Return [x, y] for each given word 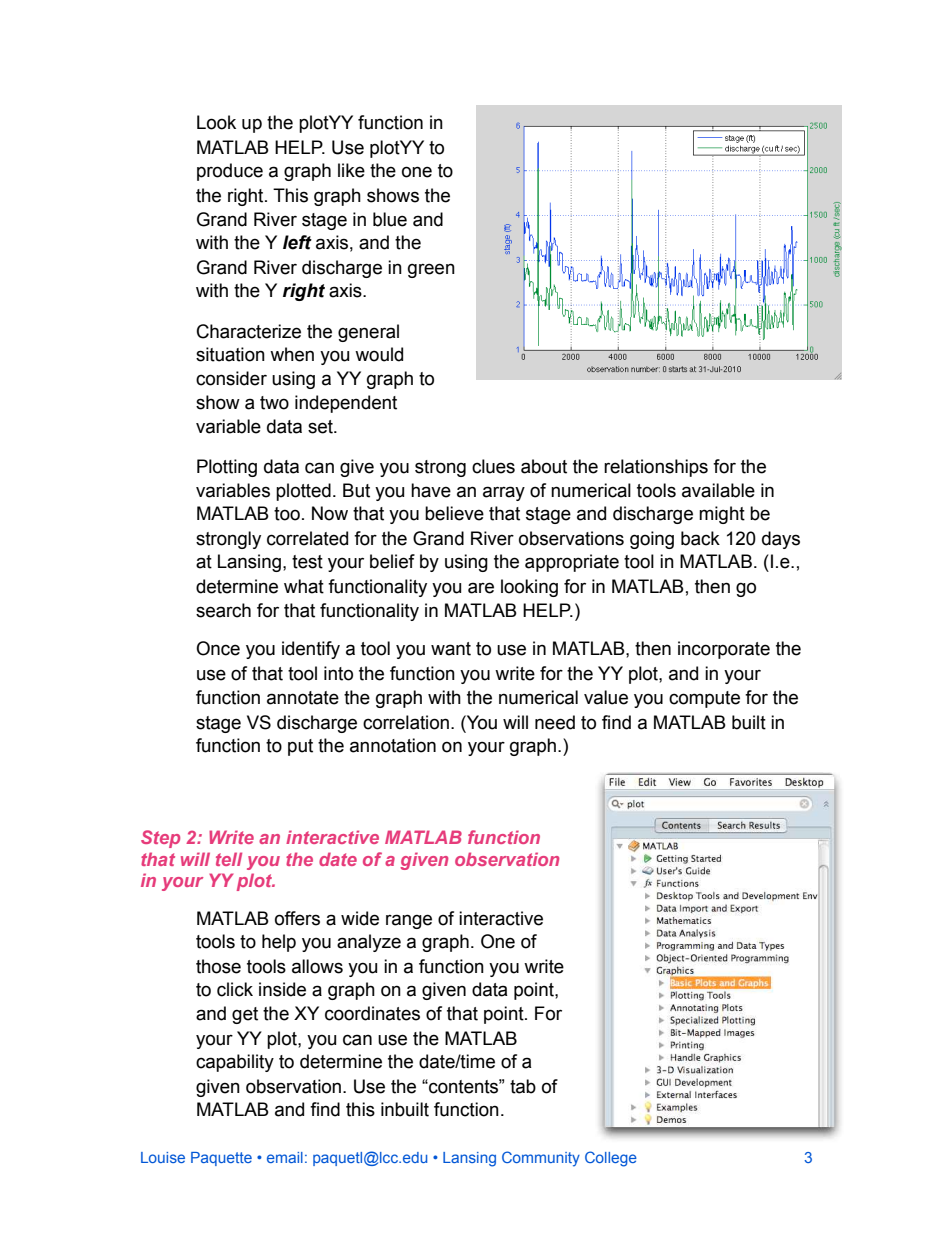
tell [229, 859]
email [285, 1157]
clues [493, 466]
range [409, 921]
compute [704, 699]
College [611, 1159]
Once [218, 648]
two [274, 403]
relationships [656, 468]
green [431, 270]
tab [523, 1086]
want [451, 649]
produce [230, 172]
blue [390, 219]
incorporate [724, 650]
